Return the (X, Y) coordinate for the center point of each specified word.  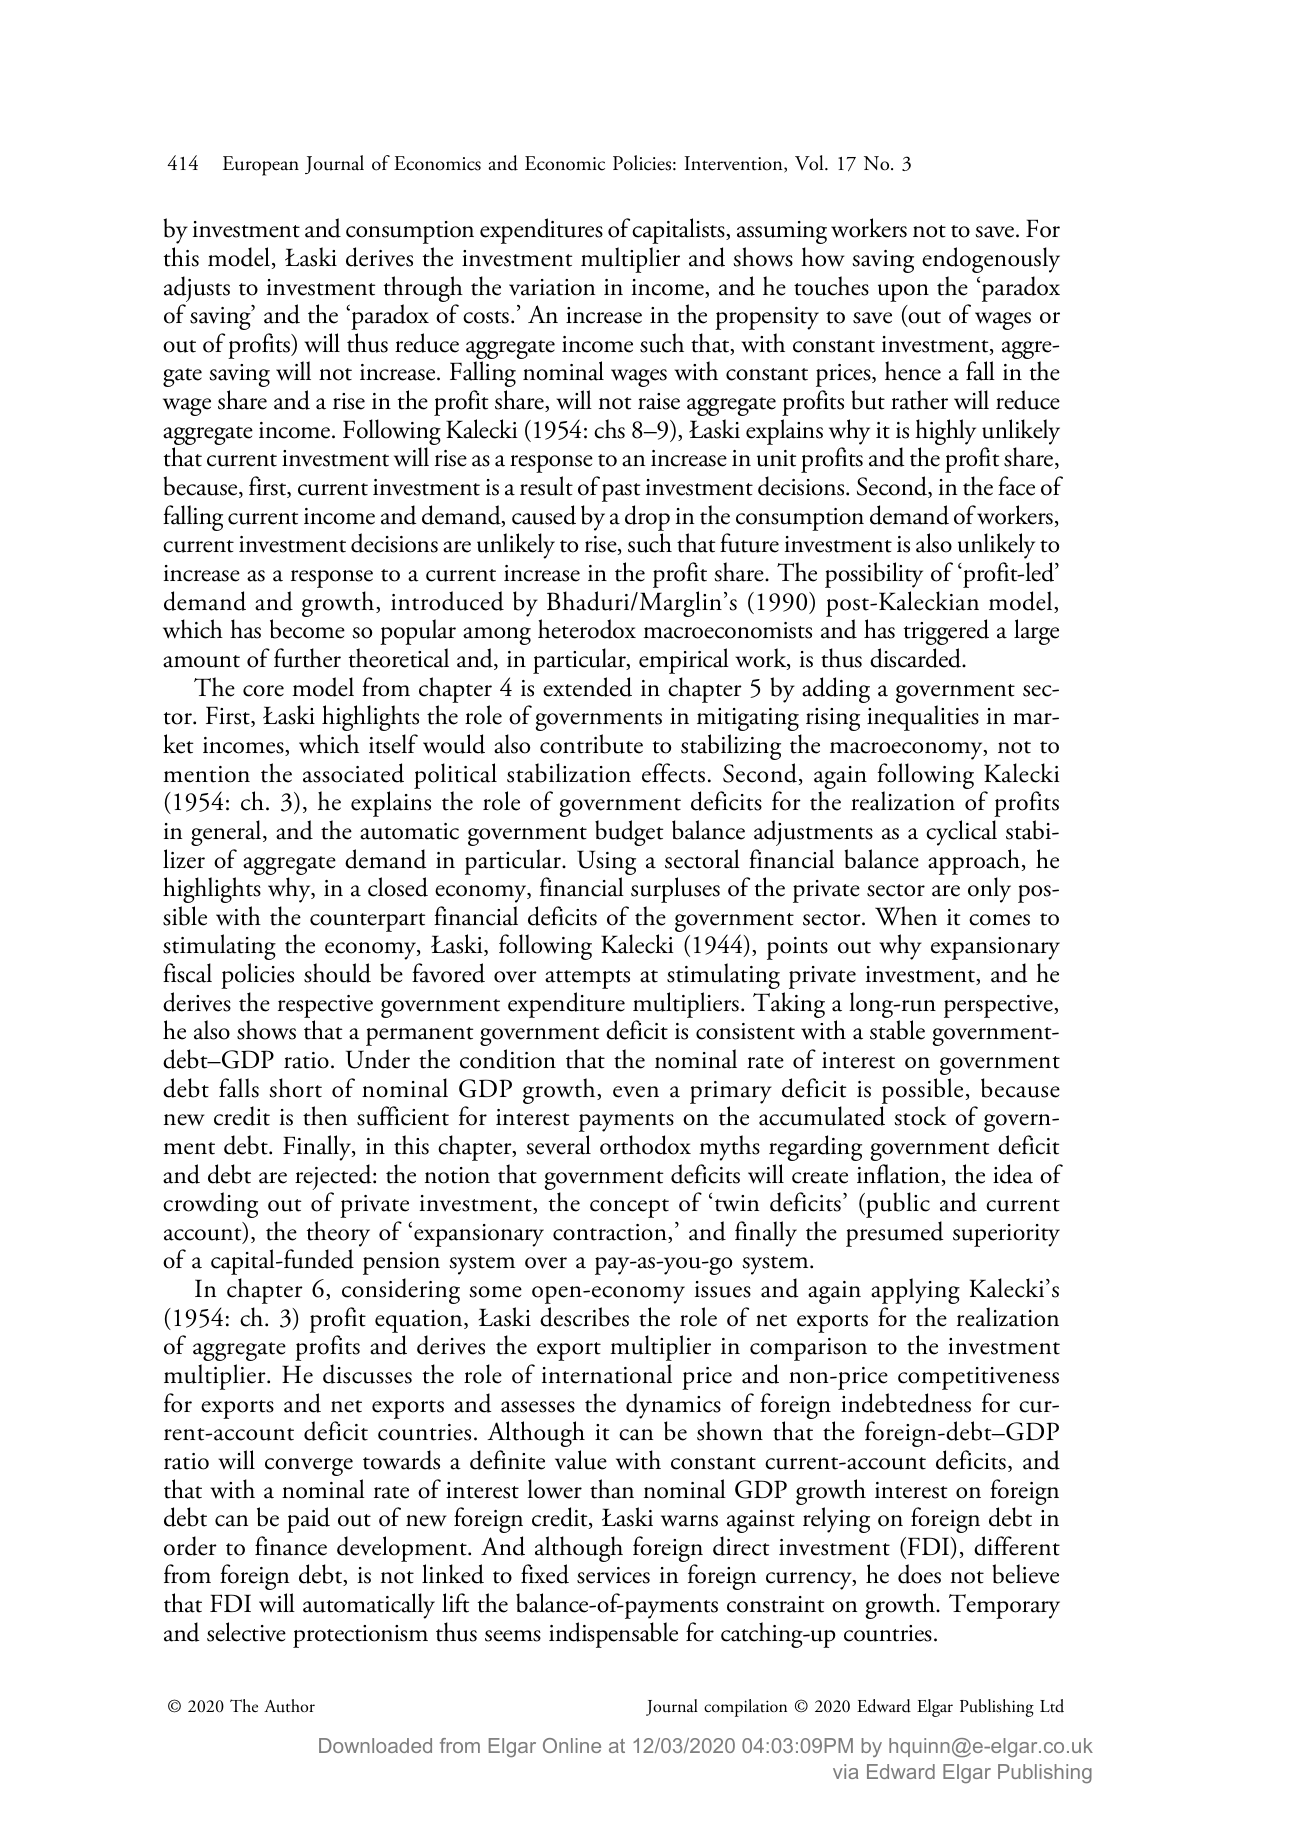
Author (289, 1706)
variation (552, 287)
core (263, 691)
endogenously (991, 260)
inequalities (923, 718)
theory (338, 1234)
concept (629, 1208)
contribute (591, 744)
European (261, 166)
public (897, 1205)
